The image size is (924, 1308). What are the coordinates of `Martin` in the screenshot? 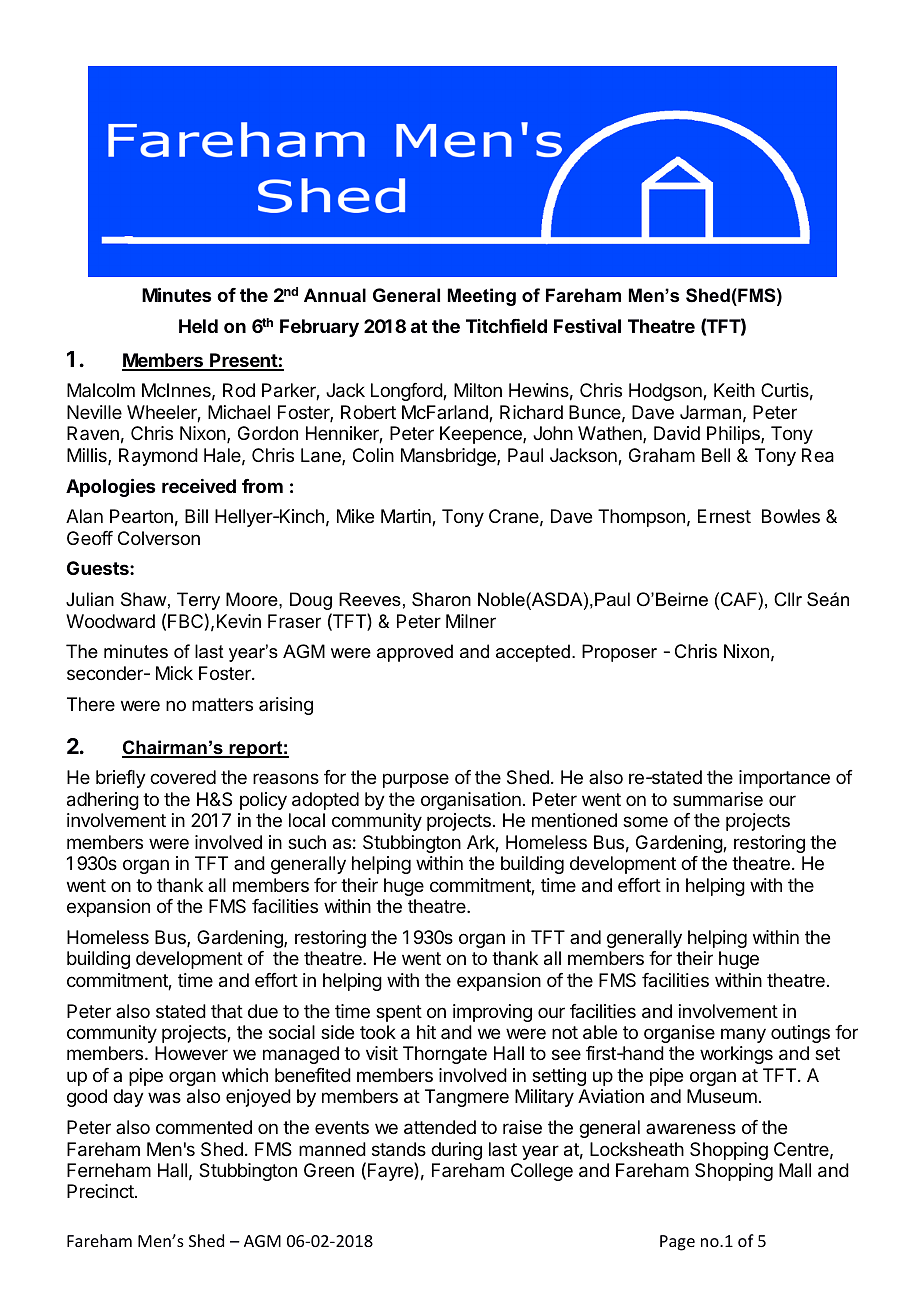 It's located at (407, 517).
